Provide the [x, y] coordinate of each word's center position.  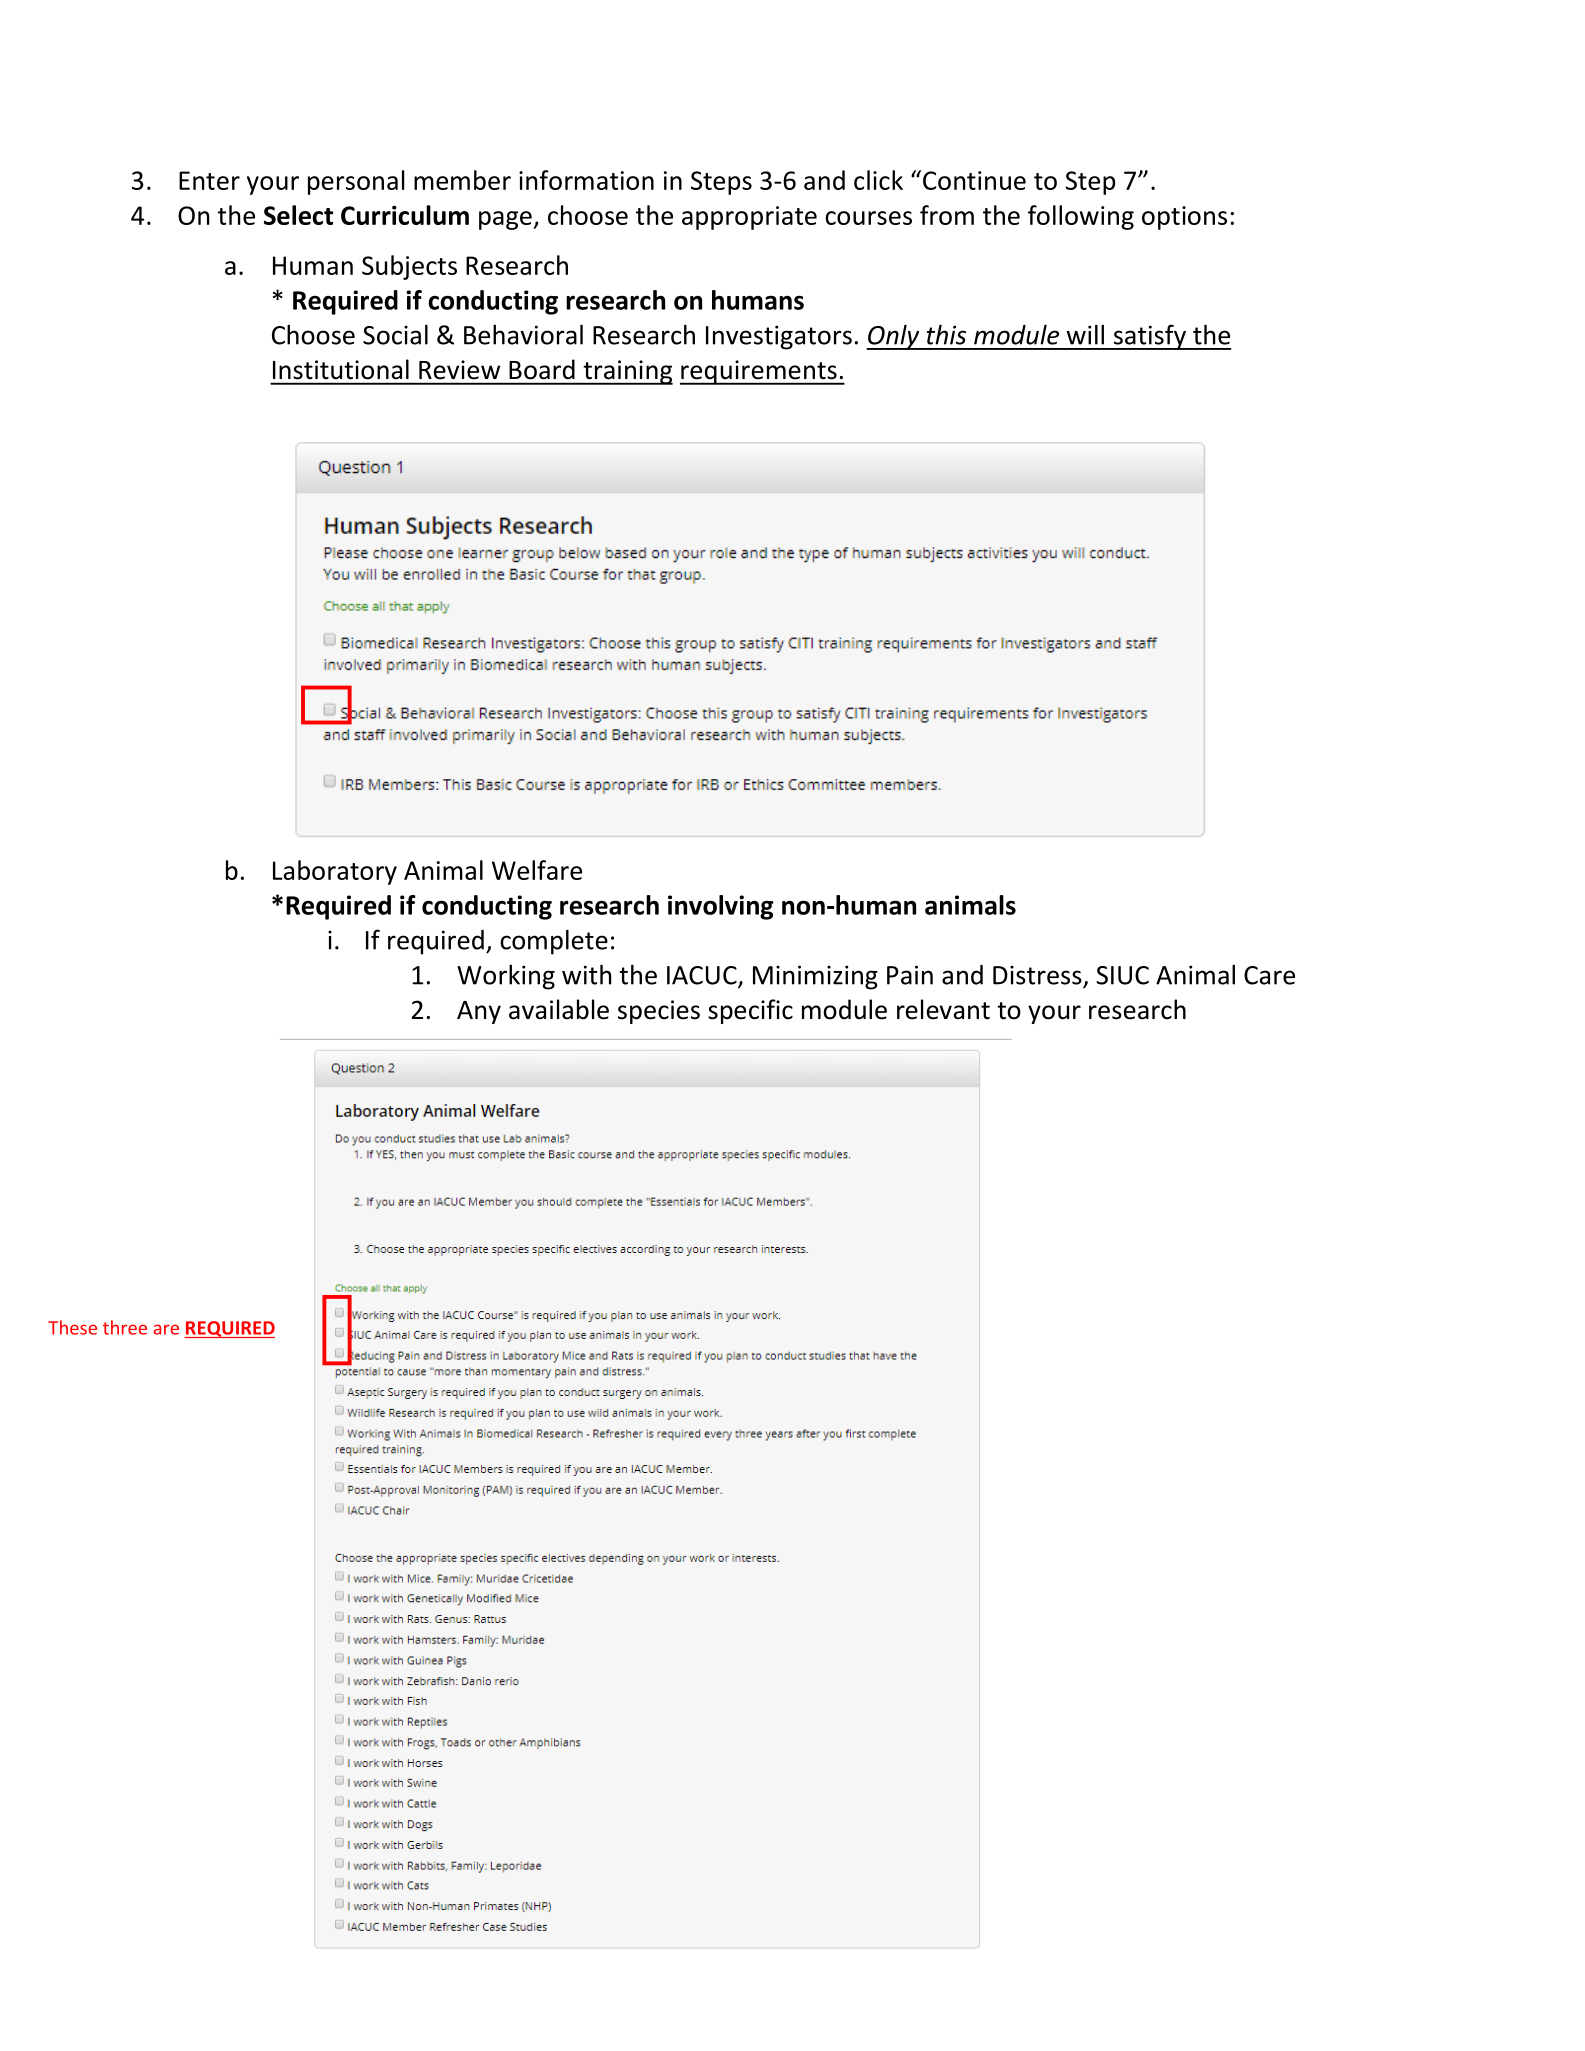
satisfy [1149, 337]
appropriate [749, 218]
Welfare [537, 870]
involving [721, 907]
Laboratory [335, 872]
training [627, 372]
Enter [209, 180]
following [1081, 217]
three [125, 1327]
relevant [943, 1009]
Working [506, 977]
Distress [1038, 976]
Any [479, 1012]
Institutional [341, 369]
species [659, 1012]
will [1085, 335]
